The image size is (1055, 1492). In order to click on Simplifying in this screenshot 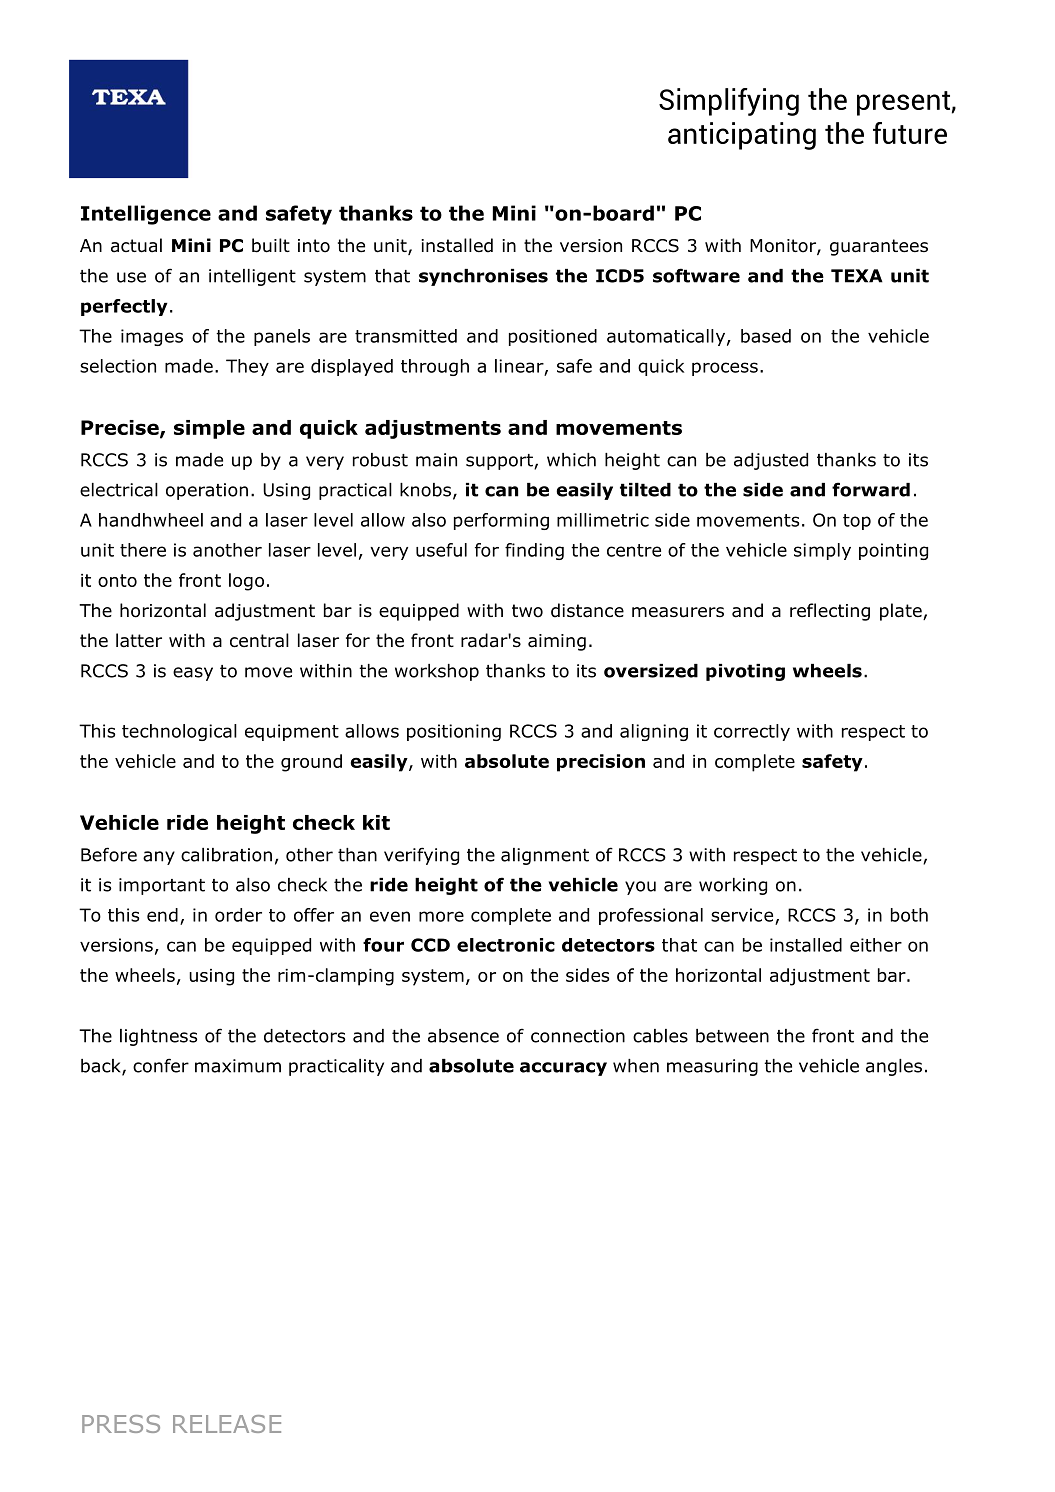, I will do `click(729, 102)`.
